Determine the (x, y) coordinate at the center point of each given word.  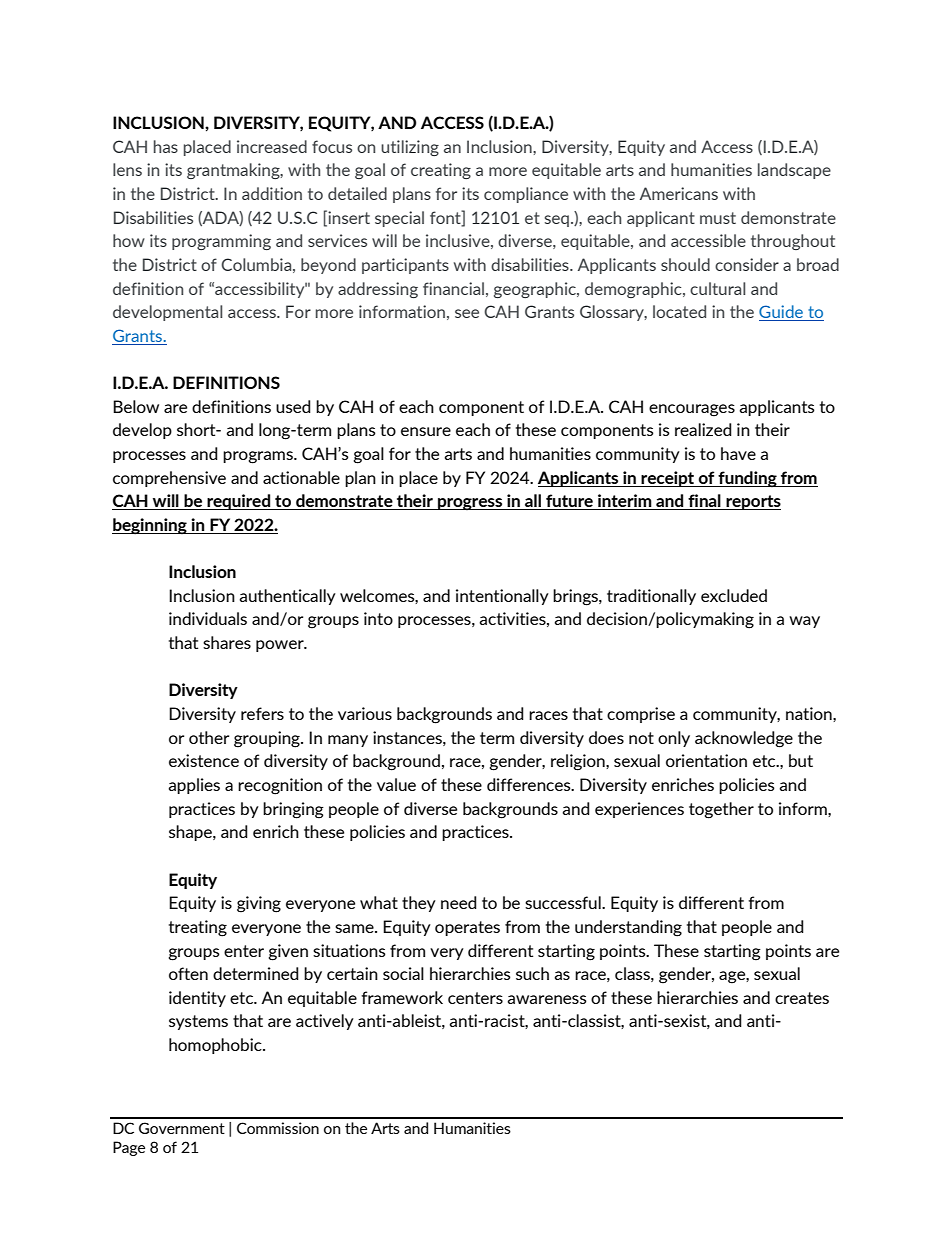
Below (136, 406)
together (721, 810)
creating (441, 171)
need (459, 902)
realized (703, 429)
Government (182, 1128)
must (718, 218)
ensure (426, 431)
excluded (734, 595)
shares (227, 642)
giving (259, 904)
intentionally (502, 597)
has (166, 146)
